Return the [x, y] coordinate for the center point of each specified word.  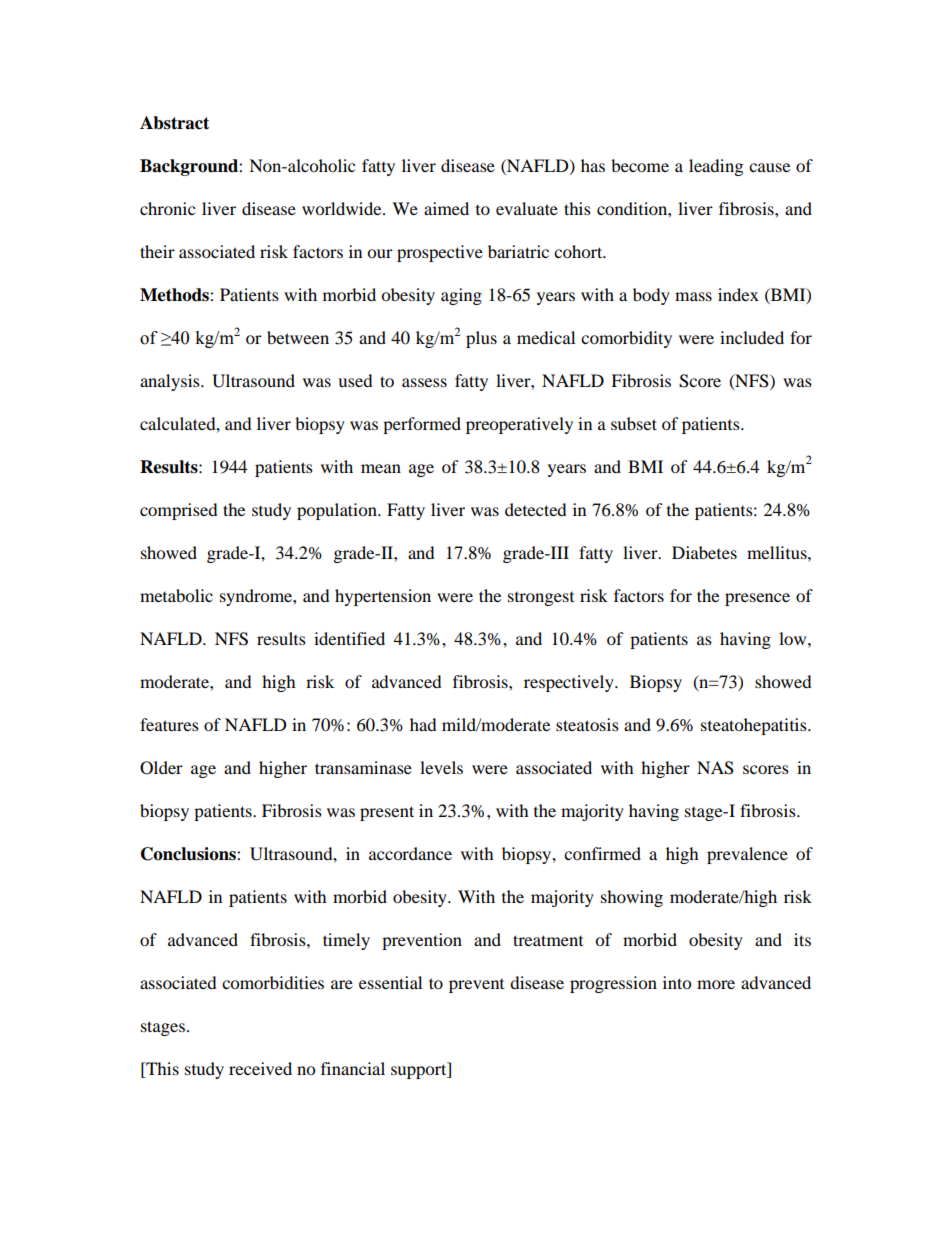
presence [757, 599]
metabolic [176, 595]
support [420, 1070]
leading [716, 167]
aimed [446, 208]
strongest [541, 599]
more [716, 984]
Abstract [174, 123]
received [260, 1068]
